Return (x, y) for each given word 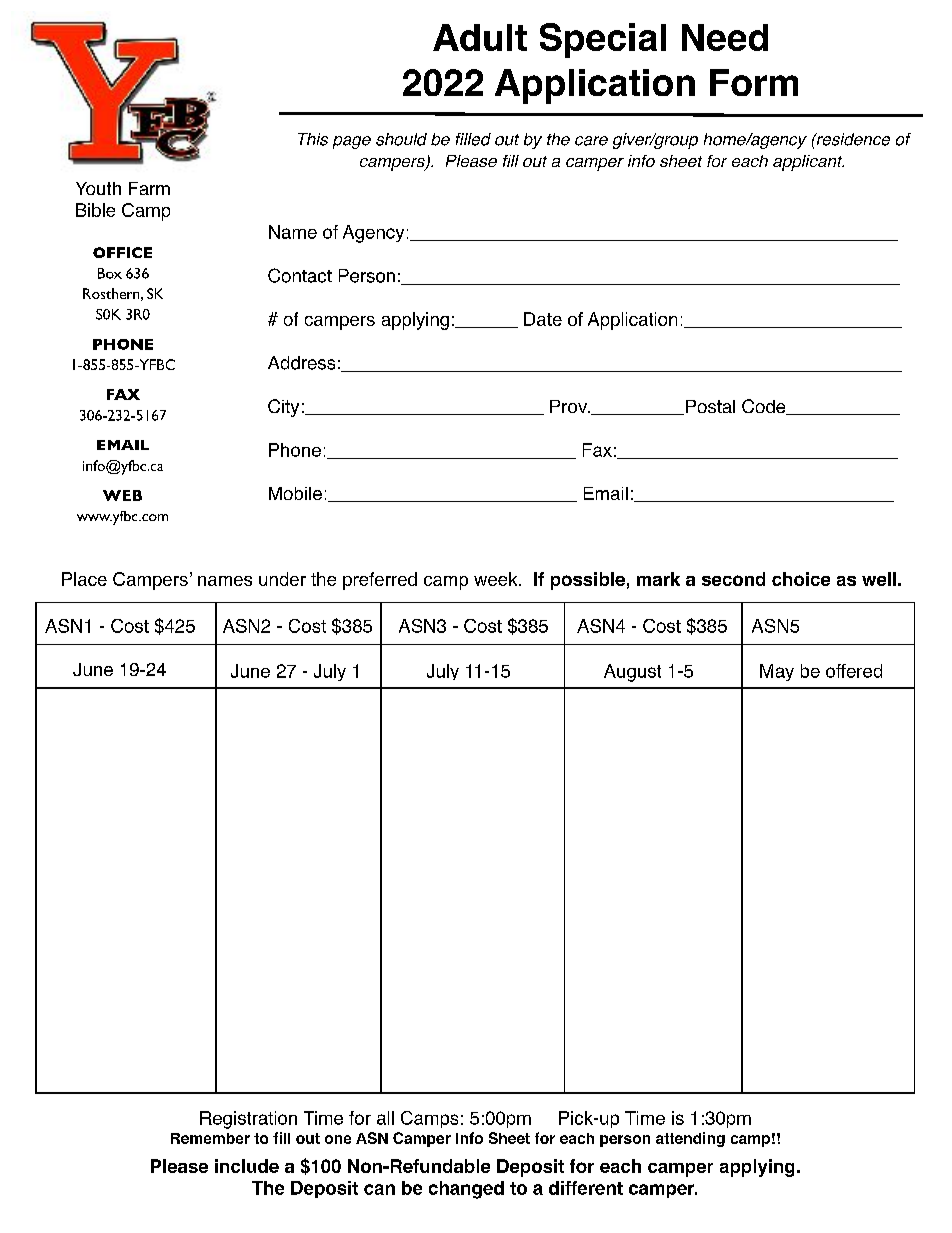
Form (754, 82)
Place (84, 579)
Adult (480, 37)
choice (801, 579)
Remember (210, 1138)
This (313, 139)
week (497, 579)
